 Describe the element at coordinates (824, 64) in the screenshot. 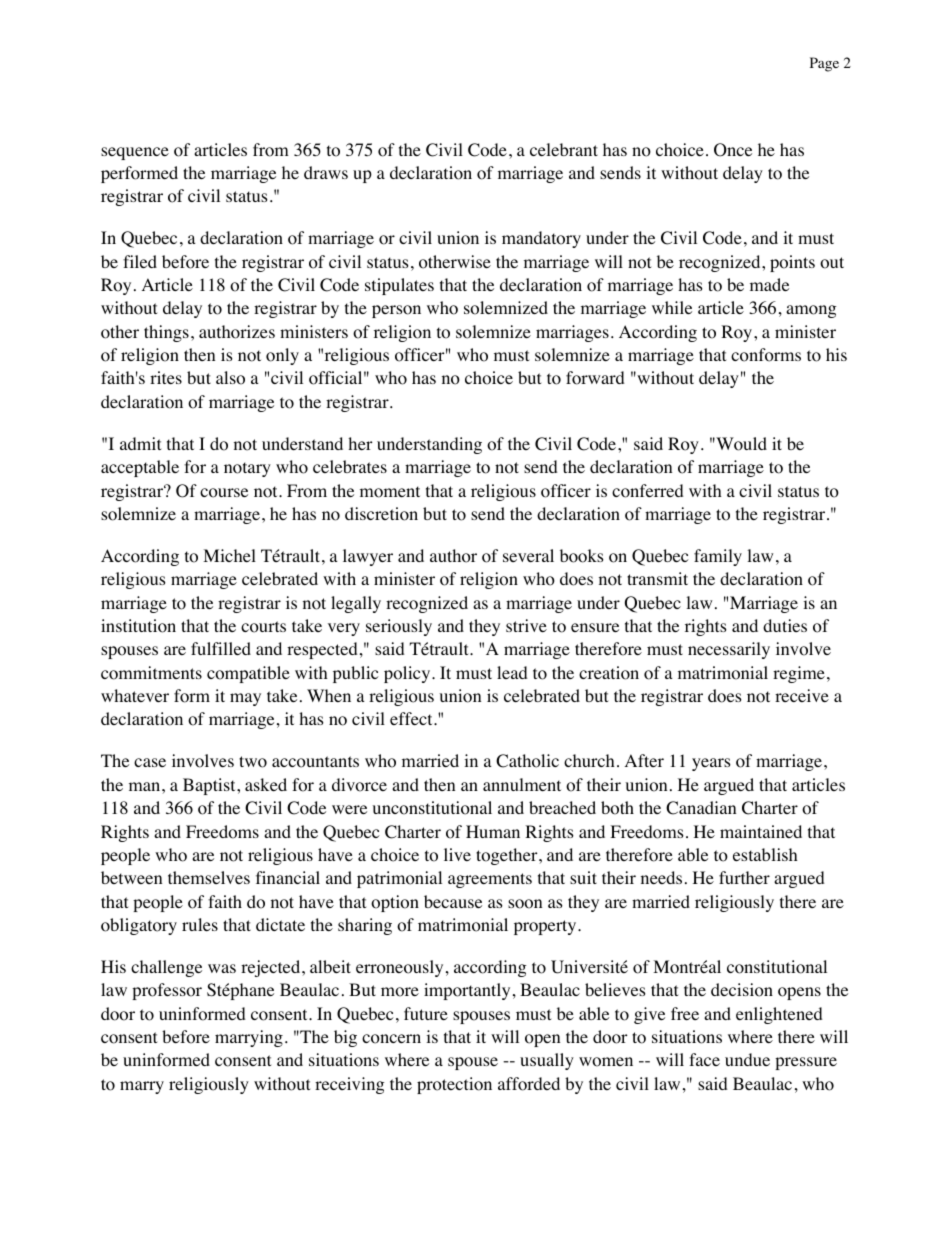

I see `Page` at that location.
